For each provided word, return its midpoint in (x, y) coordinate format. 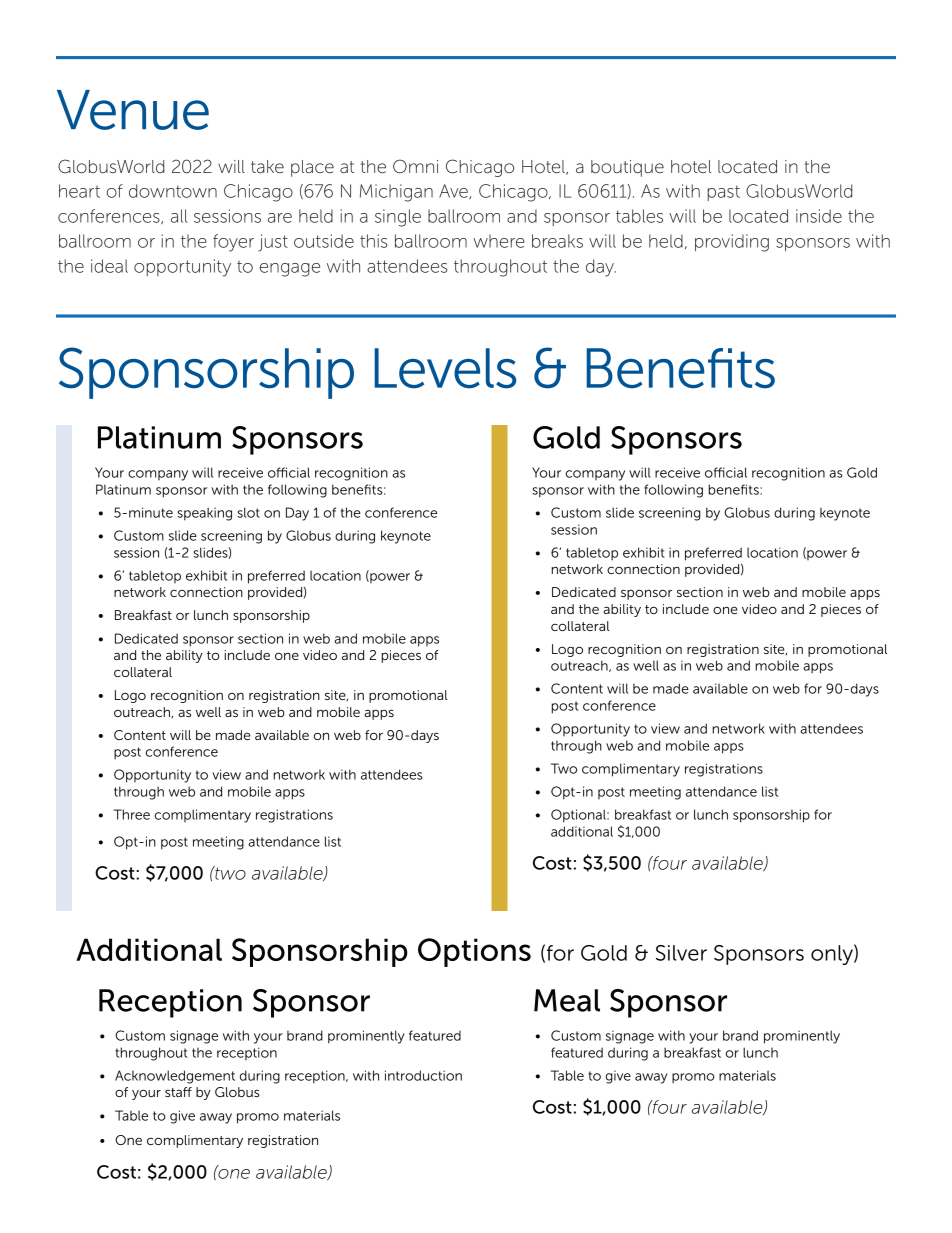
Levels (445, 368)
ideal (109, 266)
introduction (423, 1075)
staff (178, 1092)
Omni (415, 166)
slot (248, 512)
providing (732, 243)
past (724, 193)
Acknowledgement (175, 1077)
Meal (567, 1000)
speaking (204, 514)
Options (474, 952)
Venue (133, 110)
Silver (681, 953)
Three (131, 814)
